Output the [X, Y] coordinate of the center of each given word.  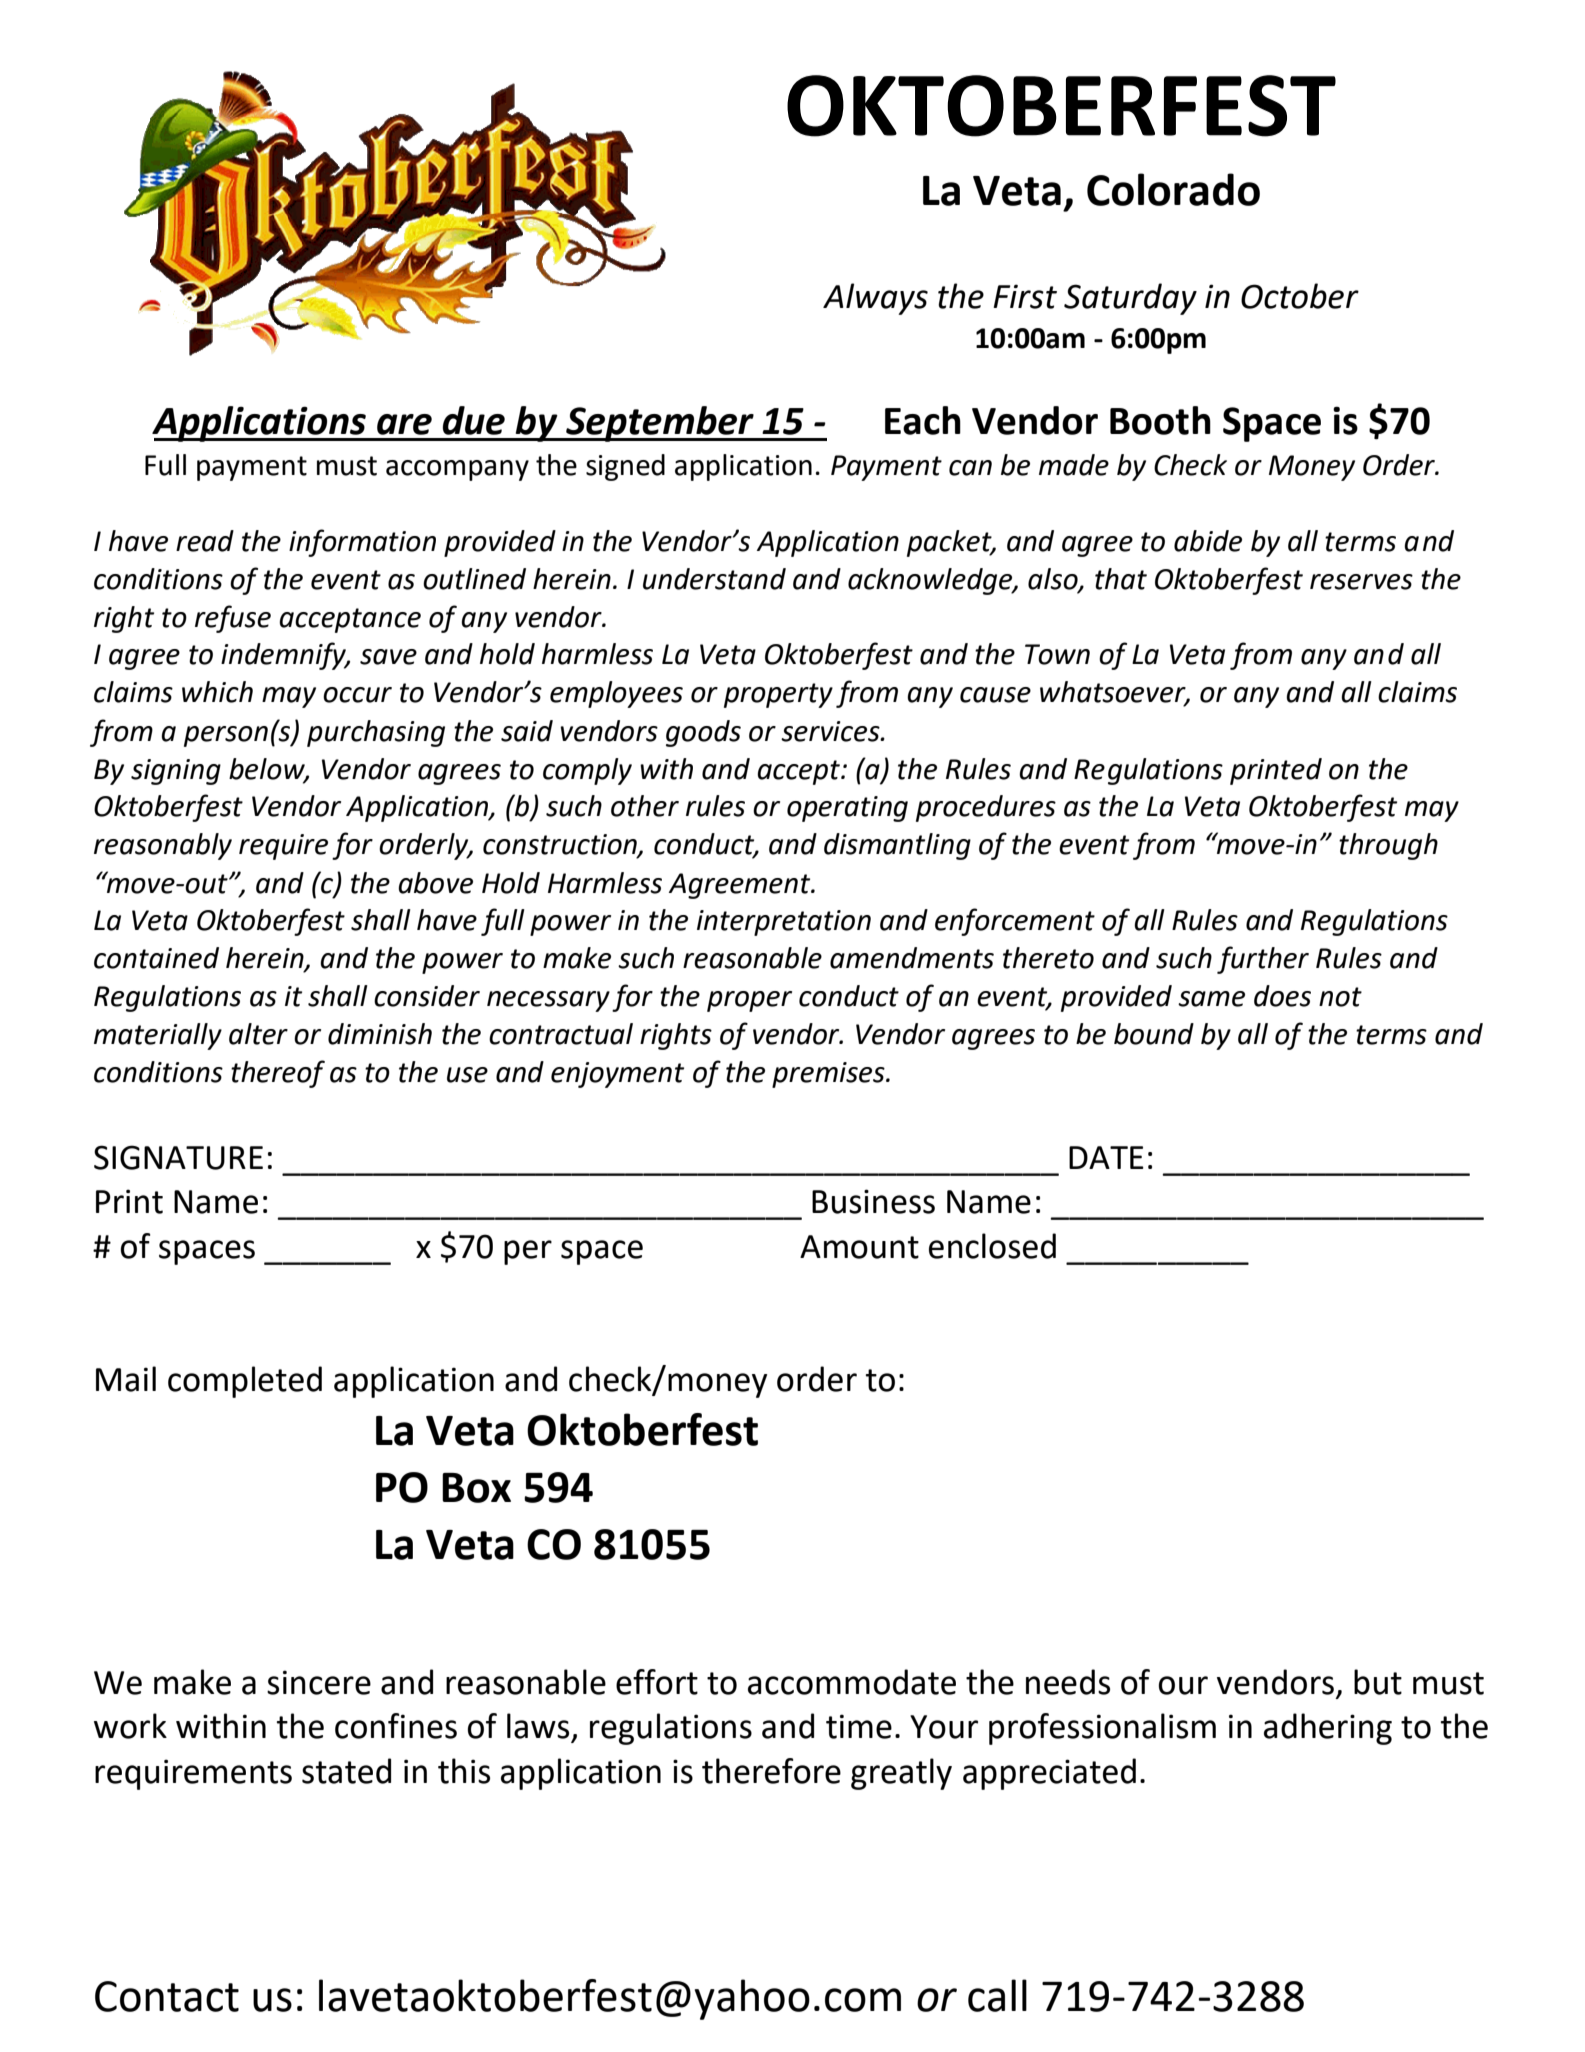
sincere [319, 1682]
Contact [167, 1996]
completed [245, 1382]
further [1263, 960]
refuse [233, 619]
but [1378, 1682]
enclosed [992, 1246]
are [404, 424]
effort [657, 1682]
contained [156, 958]
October [1300, 296]
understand [714, 579]
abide [1208, 541]
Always [875, 299]
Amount [859, 1247]
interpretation [784, 923]
